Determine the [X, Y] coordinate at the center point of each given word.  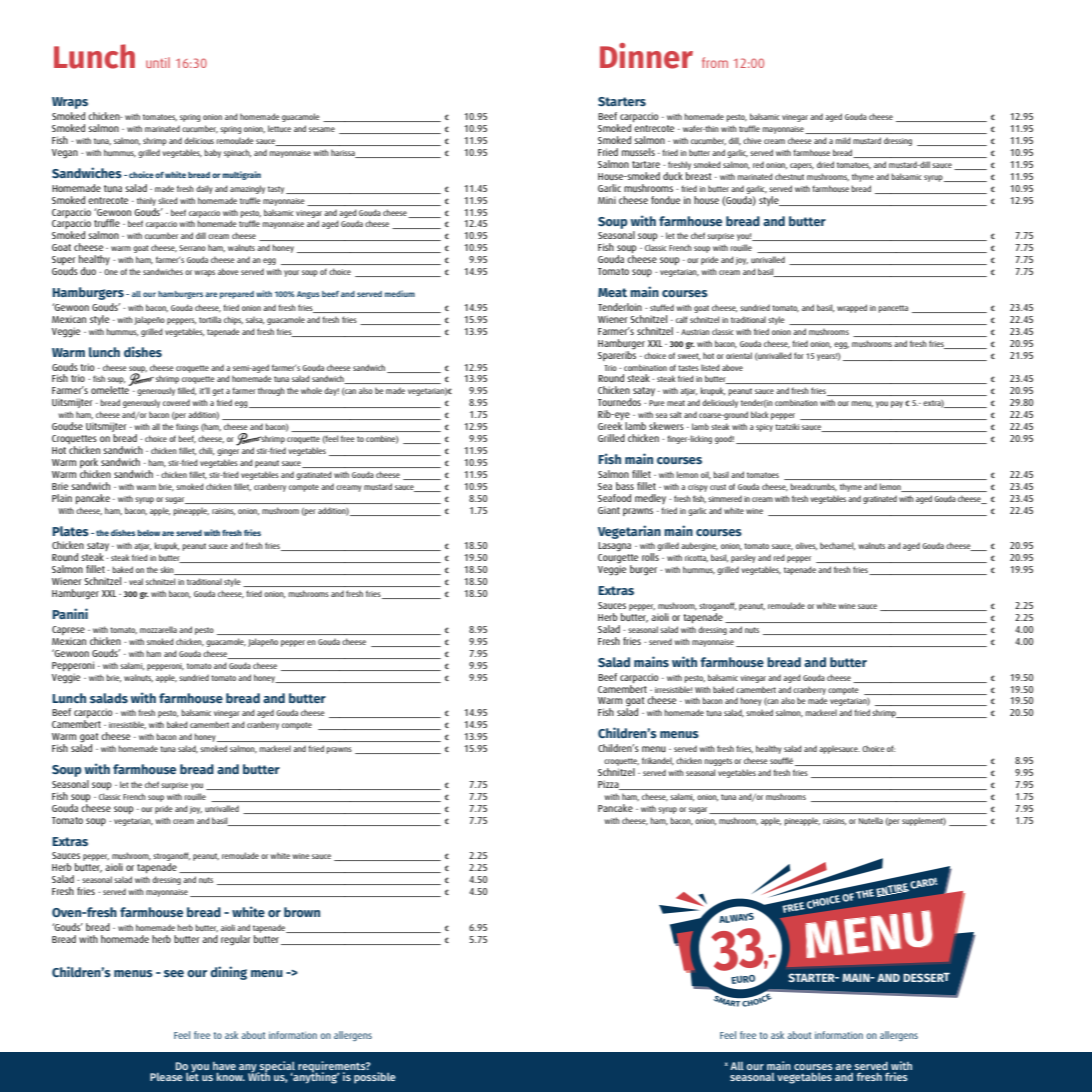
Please [166, 1077]
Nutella [871, 821]
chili [207, 451]
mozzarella [158, 630]
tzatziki [787, 426]
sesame [322, 129]
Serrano [192, 248]
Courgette [618, 560]
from [715, 62]
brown [302, 912]
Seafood [614, 498]
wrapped [852, 308]
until [158, 62]
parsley [743, 558]
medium [400, 293]
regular [235, 940]
